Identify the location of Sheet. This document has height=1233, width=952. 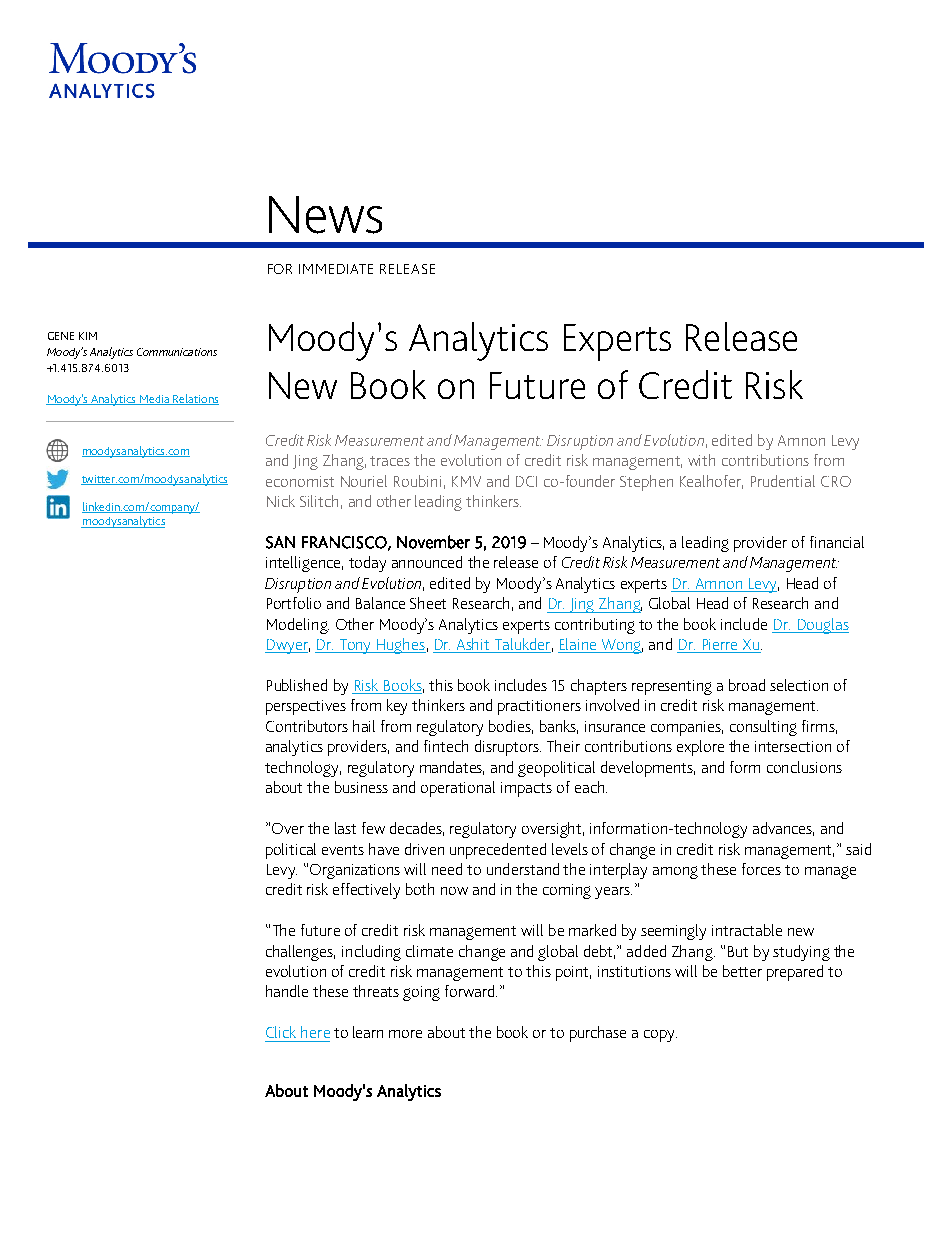
(428, 603).
